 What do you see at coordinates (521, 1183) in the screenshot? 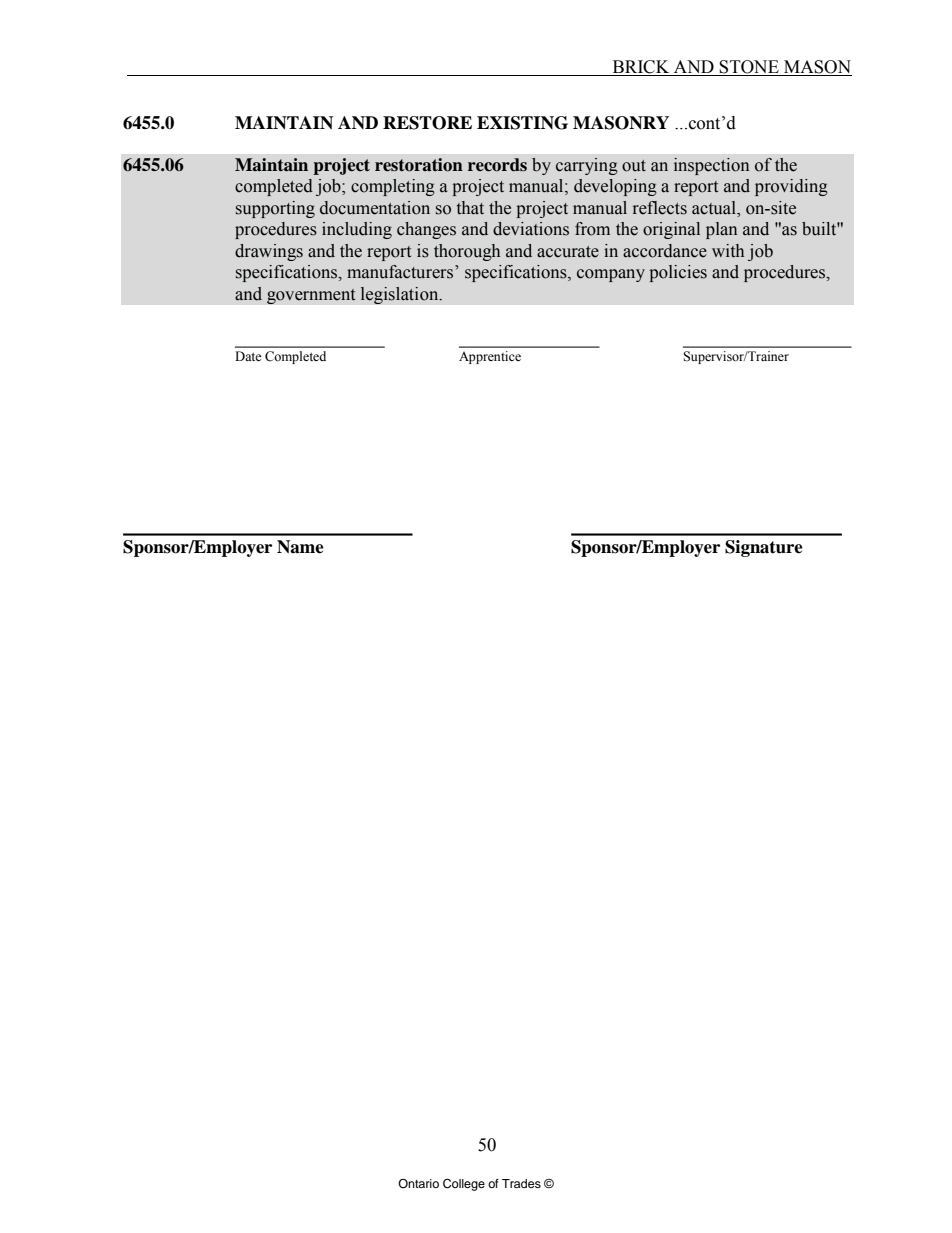
I see `Trades` at bounding box center [521, 1183].
